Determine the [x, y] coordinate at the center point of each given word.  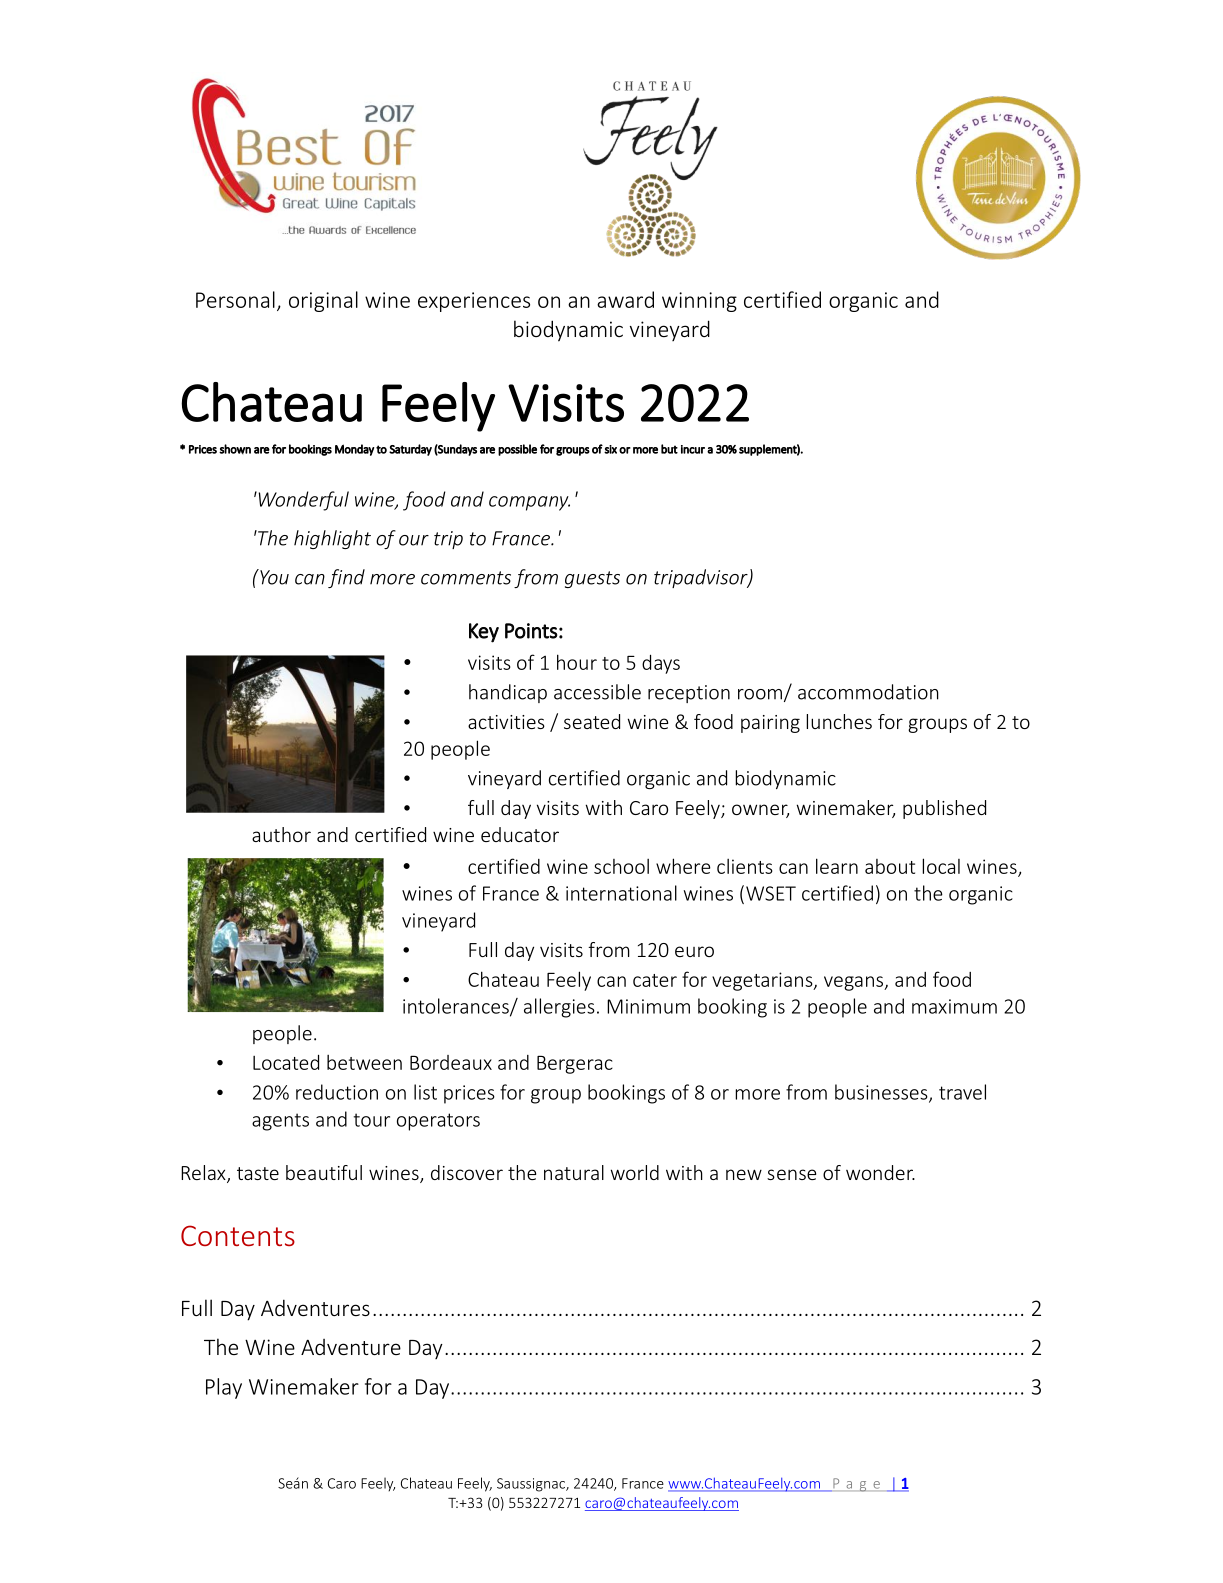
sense [791, 1174]
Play [224, 1388]
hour [577, 662]
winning [699, 302]
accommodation [868, 692]
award [625, 299]
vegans [854, 983]
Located [286, 1062]
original [323, 301]
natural [574, 1172]
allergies [559, 1008]
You [273, 577]
